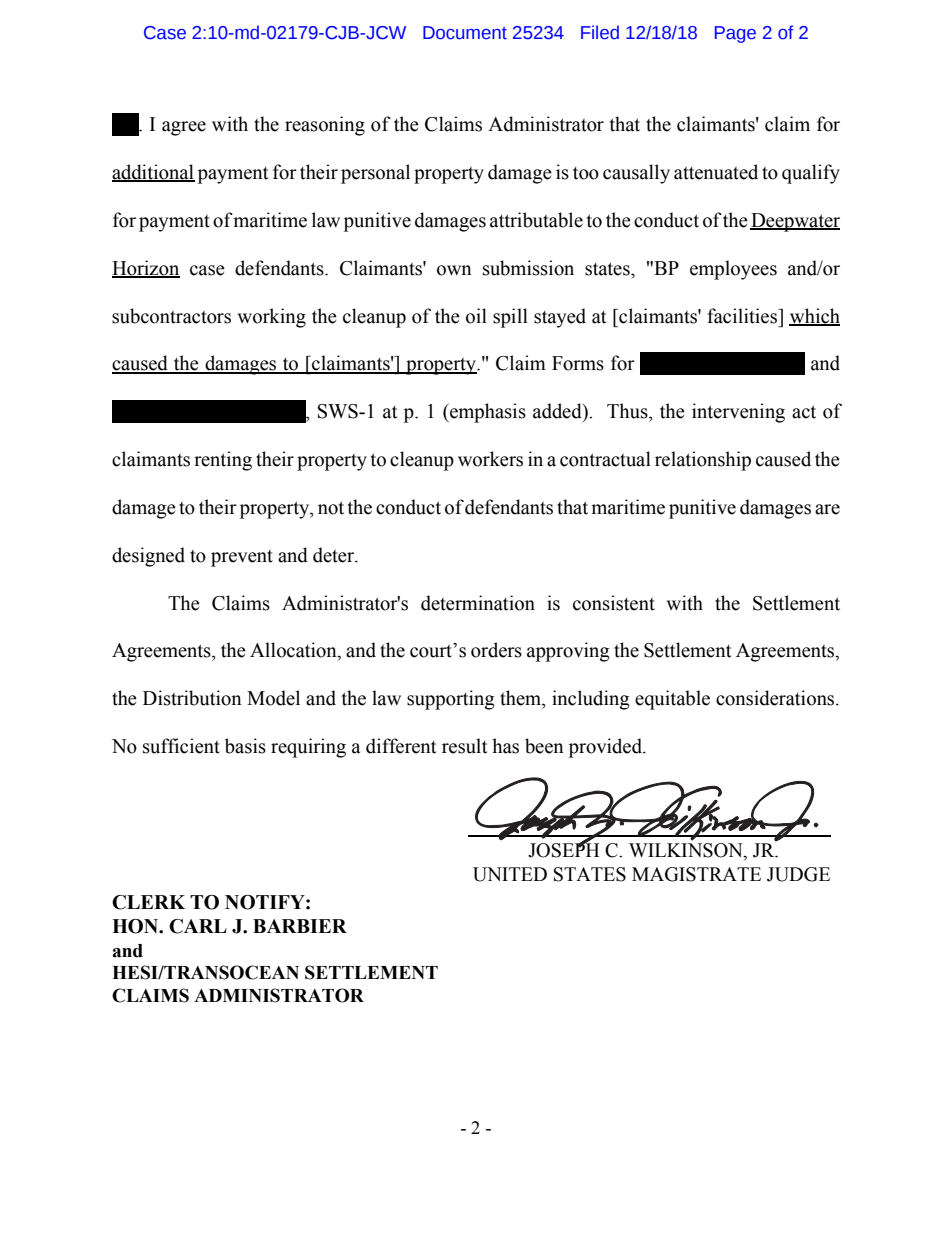  What do you see at coordinates (198, 926) in the image?
I see `CARL` at bounding box center [198, 926].
